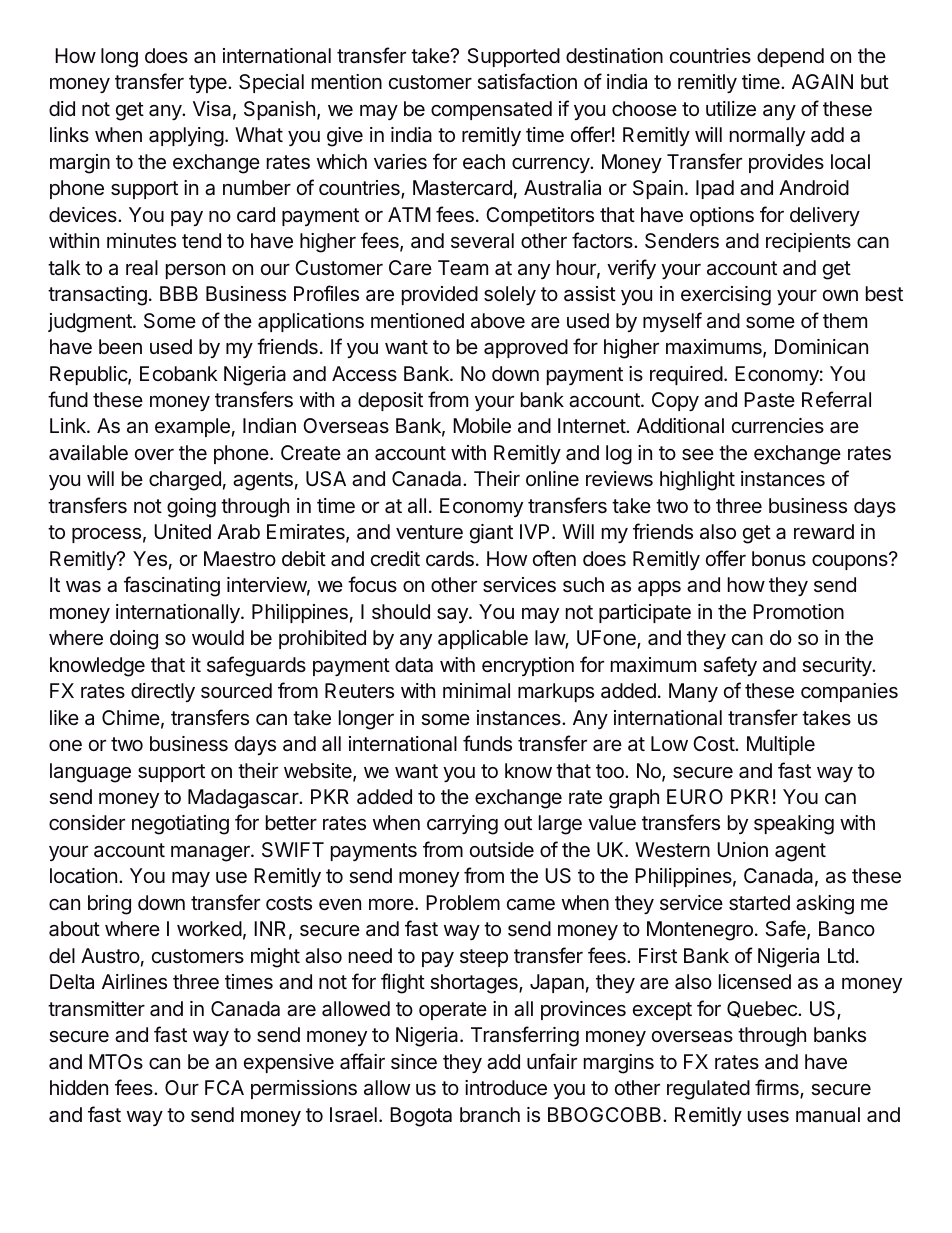  What do you see at coordinates (209, 84) in the image?
I see `type` at bounding box center [209, 84].
